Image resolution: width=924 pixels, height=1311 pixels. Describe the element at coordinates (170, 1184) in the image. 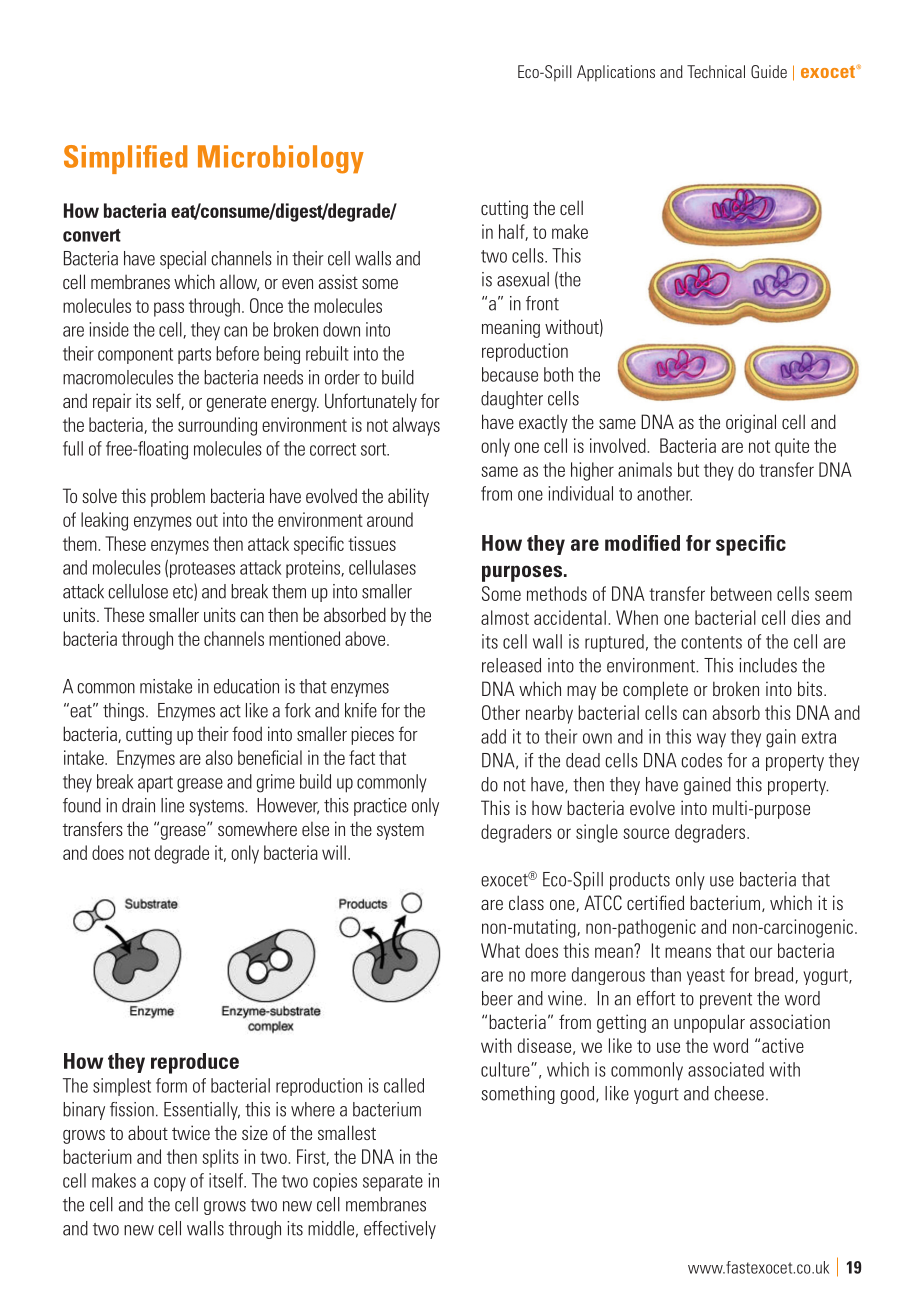

I see `copy` at that location.
